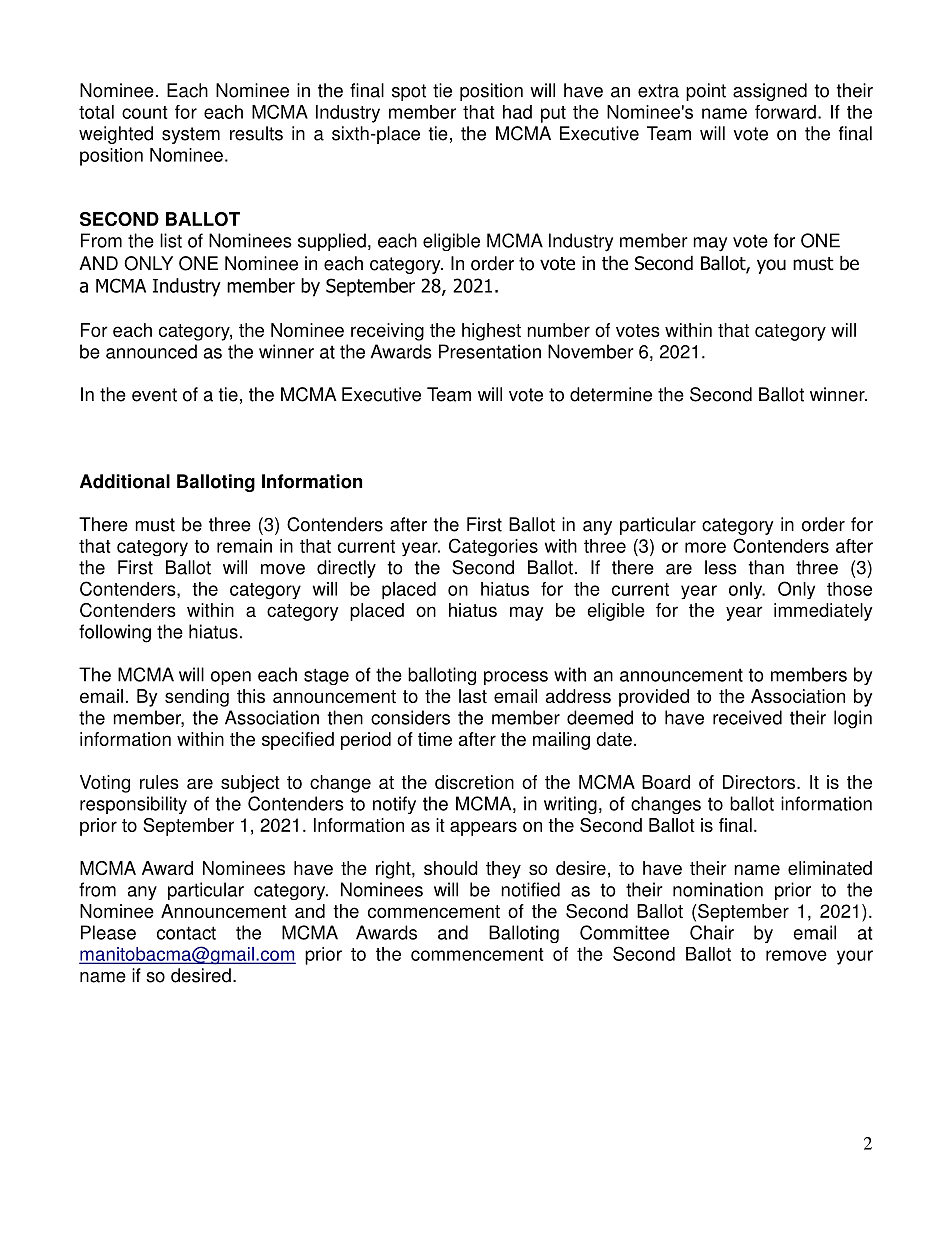 Image resolution: width=952 pixels, height=1233 pixels. What do you see at coordinates (530, 889) in the image?
I see `notified` at bounding box center [530, 889].
